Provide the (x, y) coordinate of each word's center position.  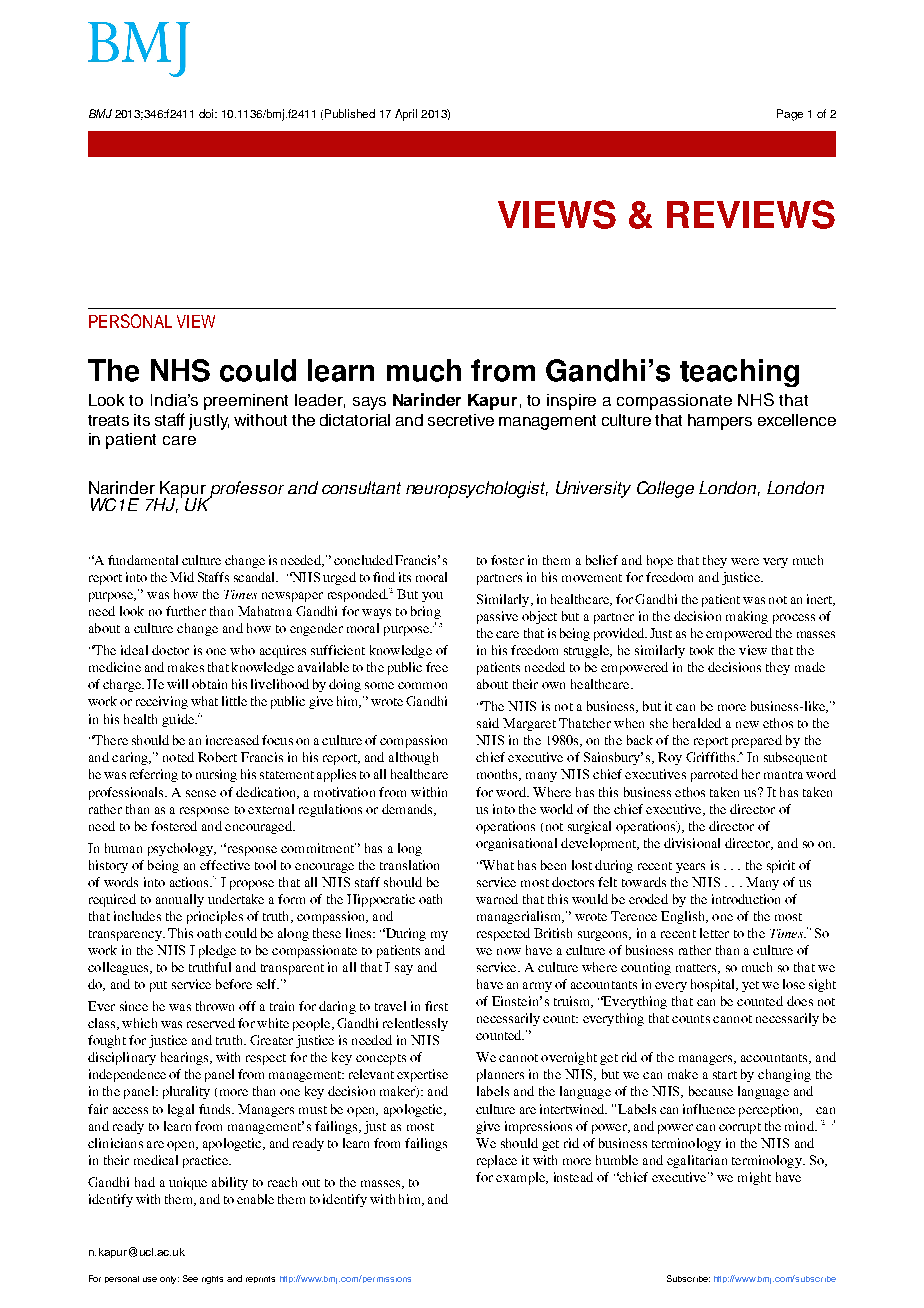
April (406, 115)
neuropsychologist (477, 489)
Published (350, 113)
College (665, 489)
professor (246, 490)
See (190, 1278)
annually (180, 900)
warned (497, 899)
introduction (746, 899)
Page (790, 115)
